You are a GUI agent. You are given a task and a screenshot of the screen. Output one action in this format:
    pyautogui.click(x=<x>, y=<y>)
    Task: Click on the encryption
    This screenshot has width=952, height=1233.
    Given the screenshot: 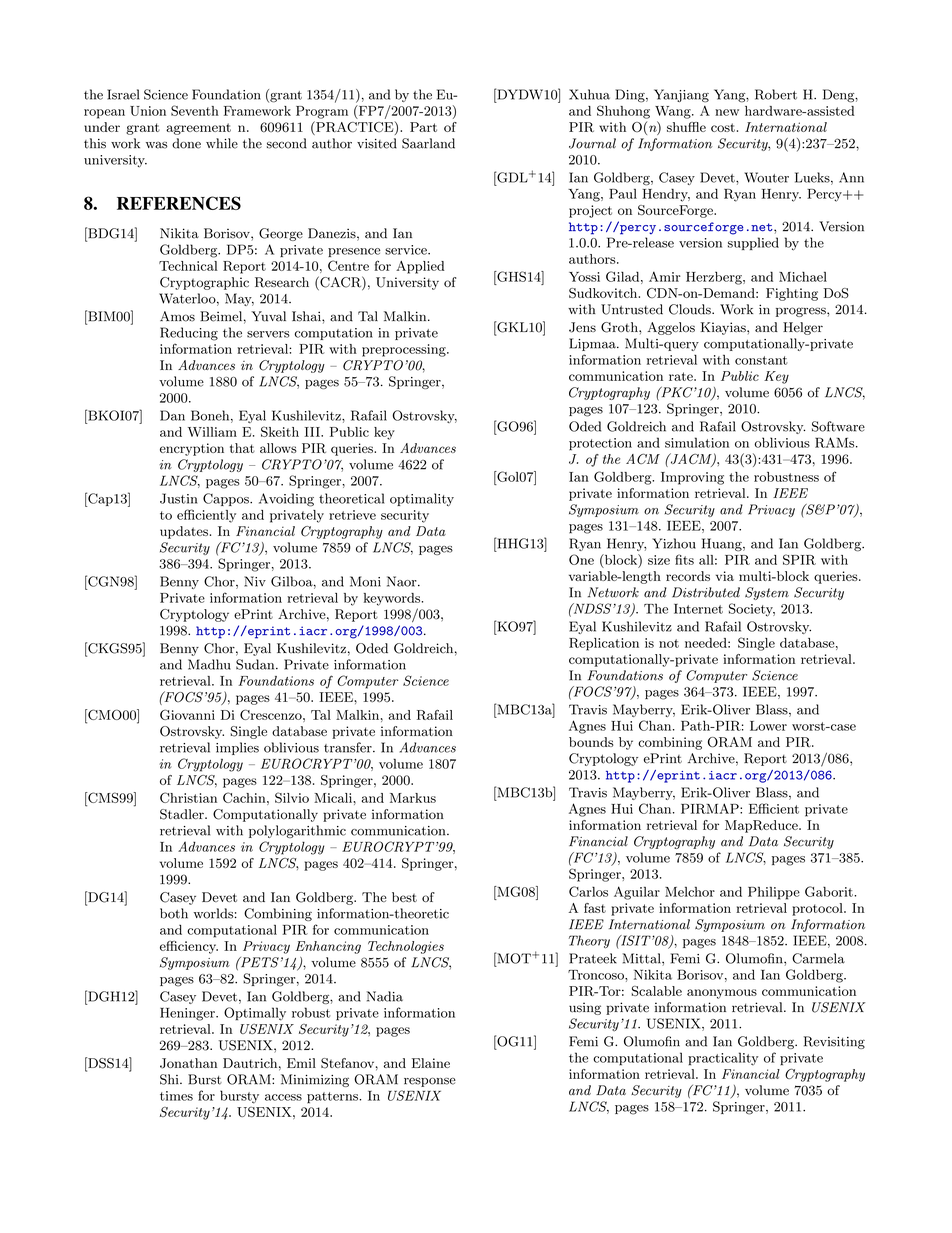 What is the action you would take?
    pyautogui.click(x=192, y=449)
